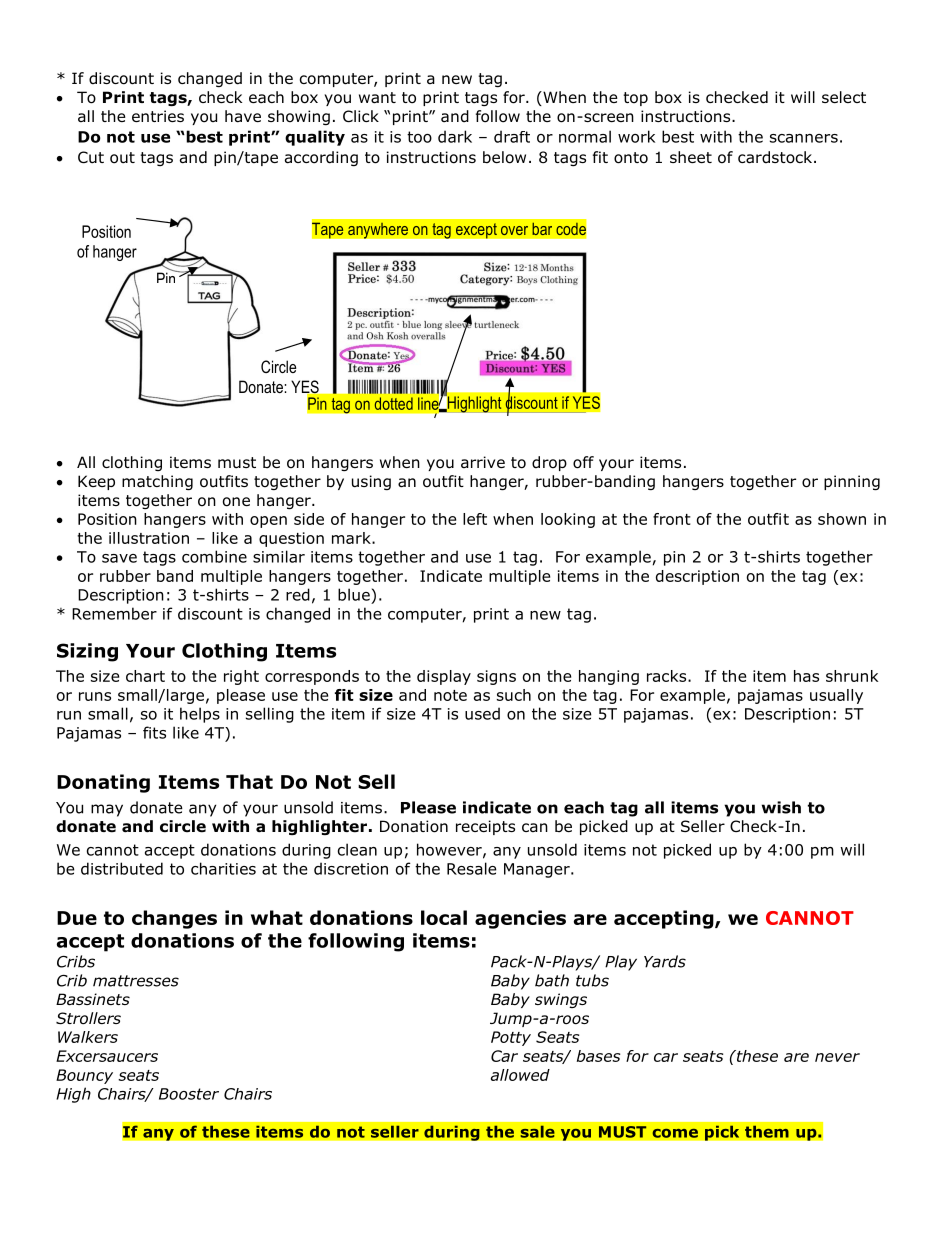 The image size is (952, 1233). I want to click on Booster, so click(189, 1094).
